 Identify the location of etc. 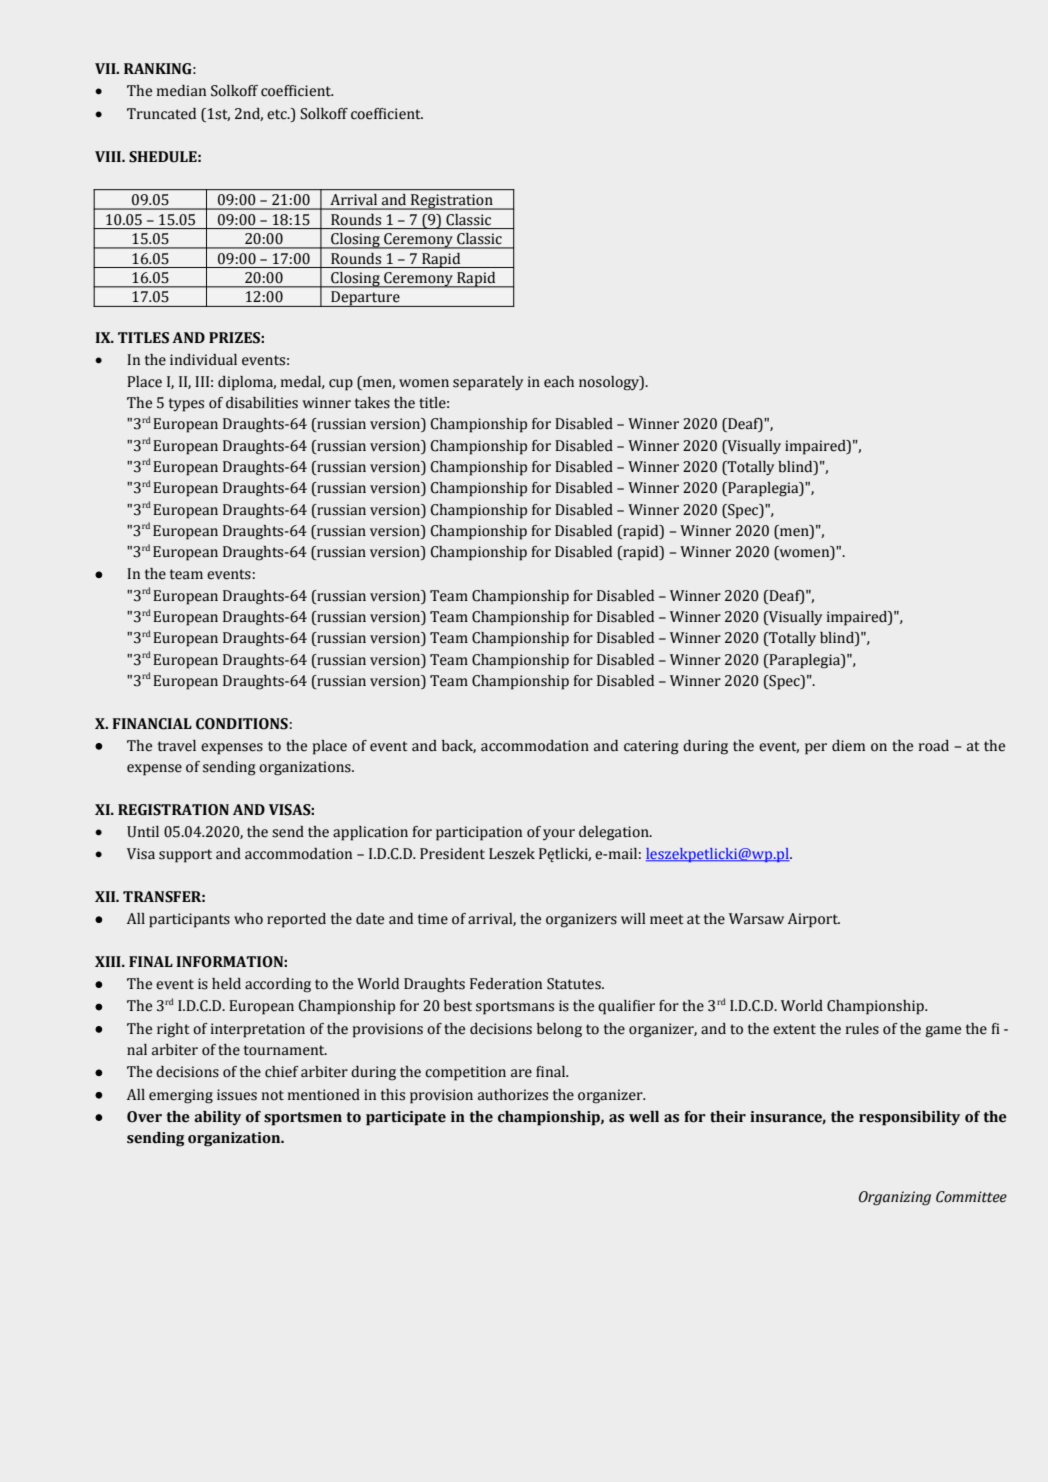
(278, 114).
